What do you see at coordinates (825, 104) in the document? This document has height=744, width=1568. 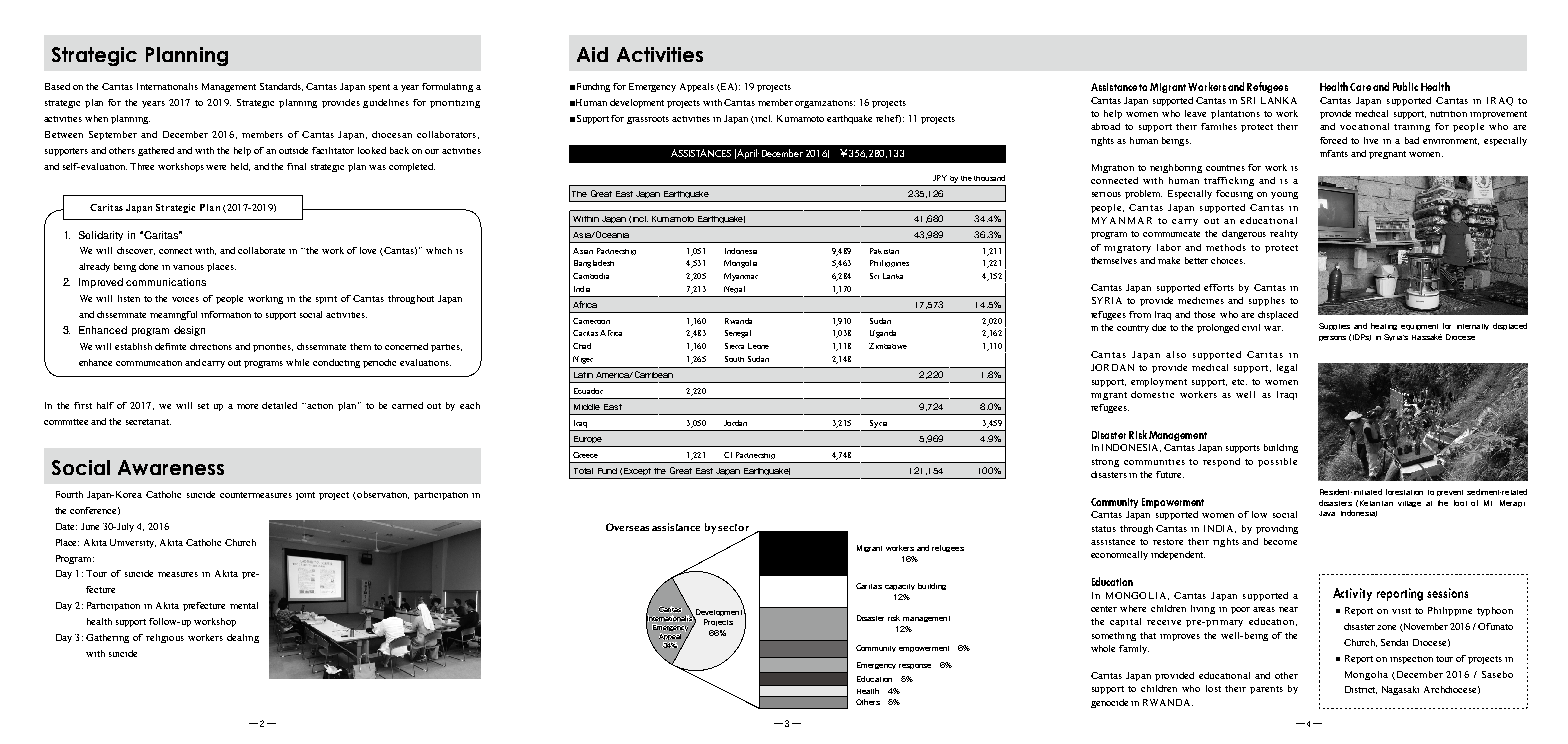 I see `organizations` at bounding box center [825, 104].
